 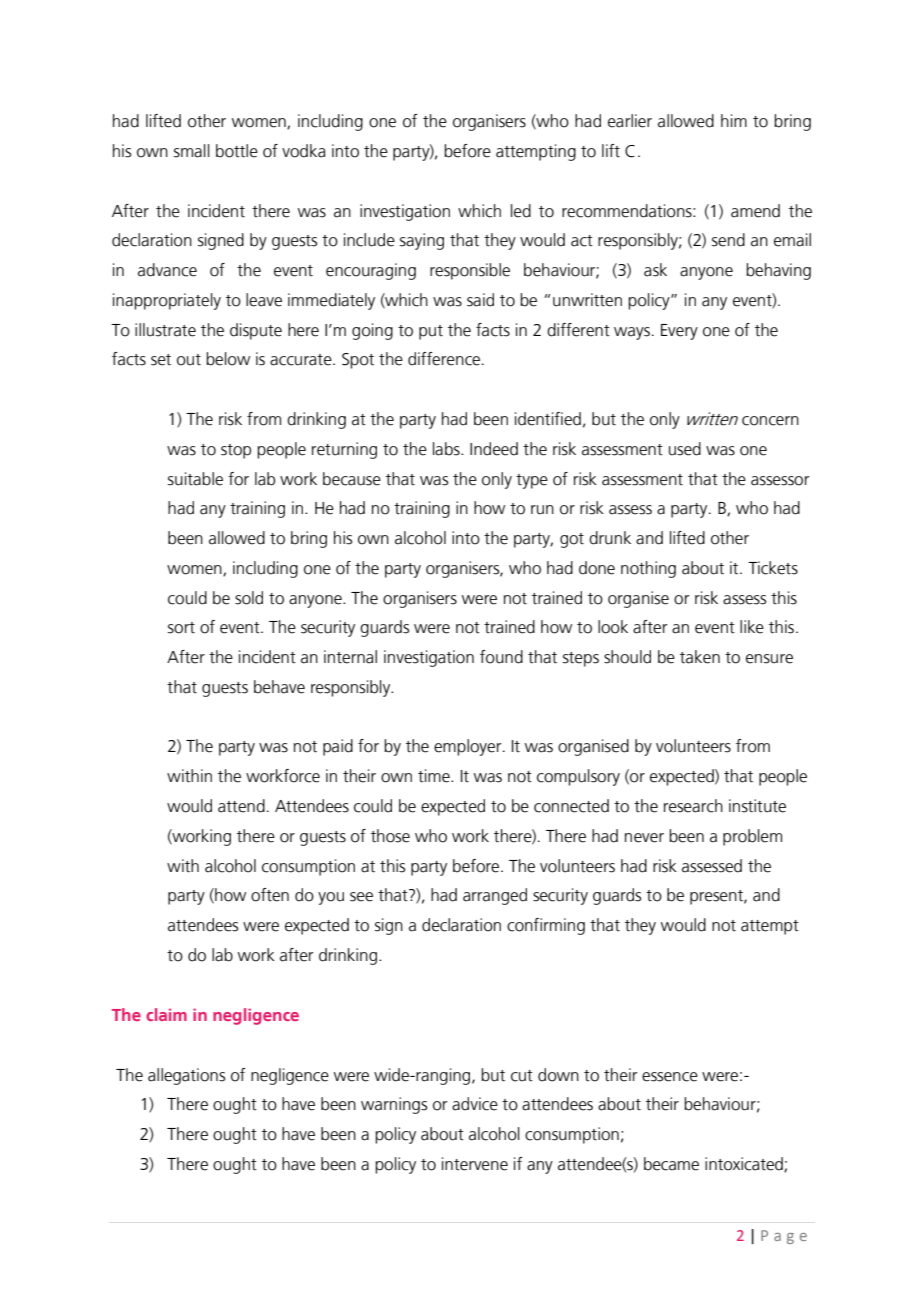 I want to click on him, so click(x=734, y=120).
